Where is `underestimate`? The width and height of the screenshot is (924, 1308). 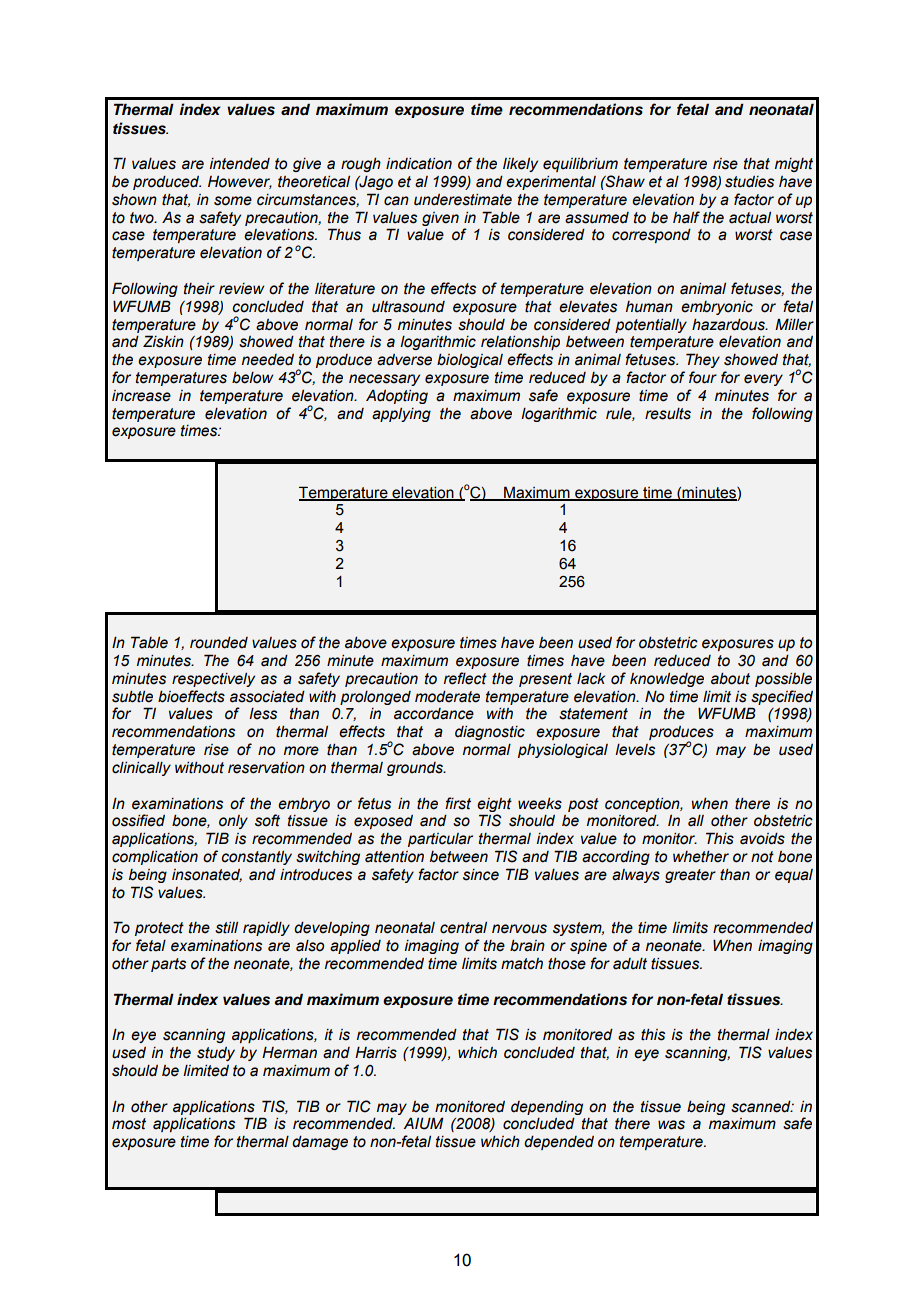
underestimate is located at coordinates (463, 200).
